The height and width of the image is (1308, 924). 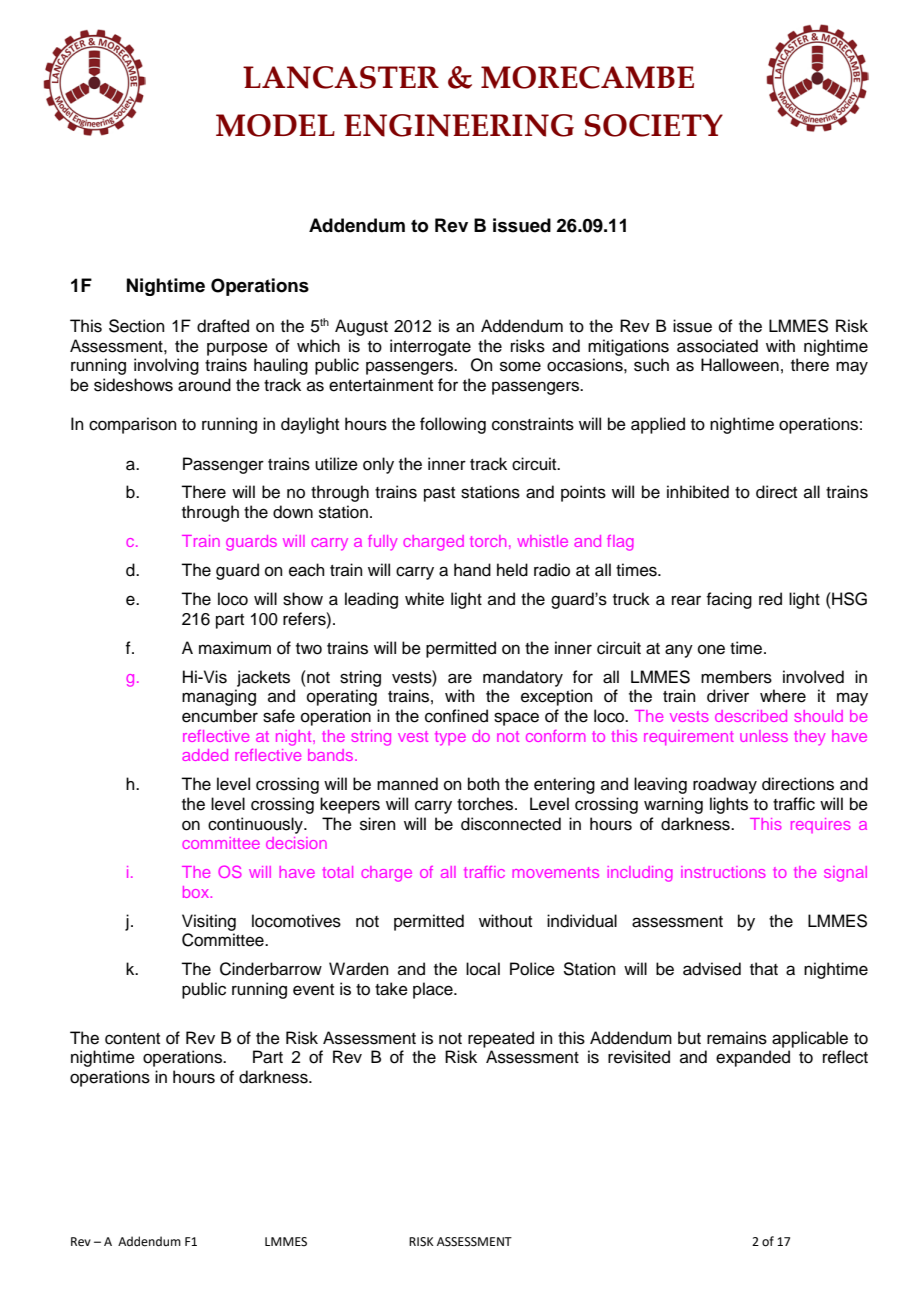 I want to click on SOCIETY, so click(x=654, y=125).
